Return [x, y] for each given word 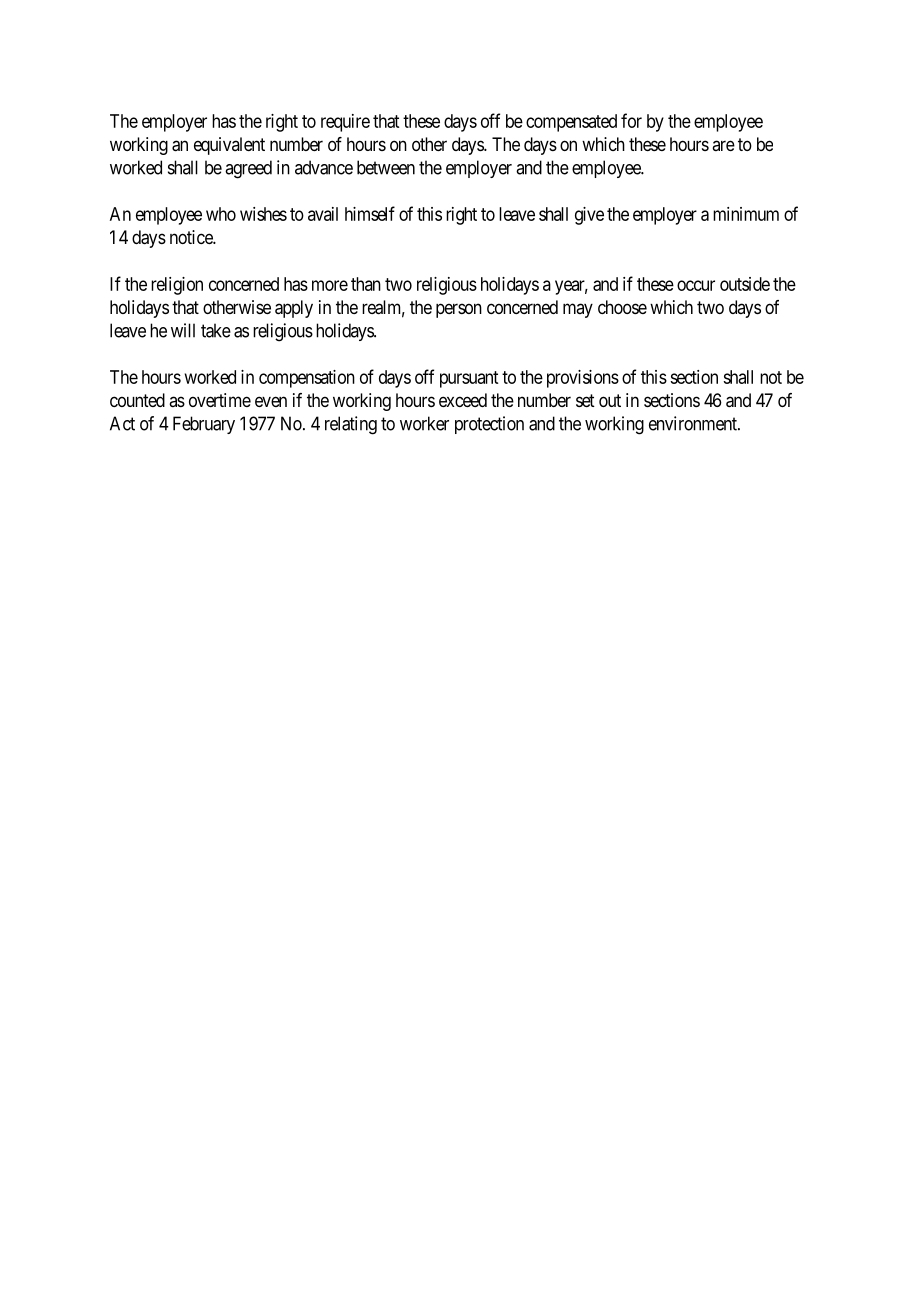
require [345, 123]
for [631, 120]
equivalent [229, 146]
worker [424, 423]
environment [694, 423]
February [204, 425]
